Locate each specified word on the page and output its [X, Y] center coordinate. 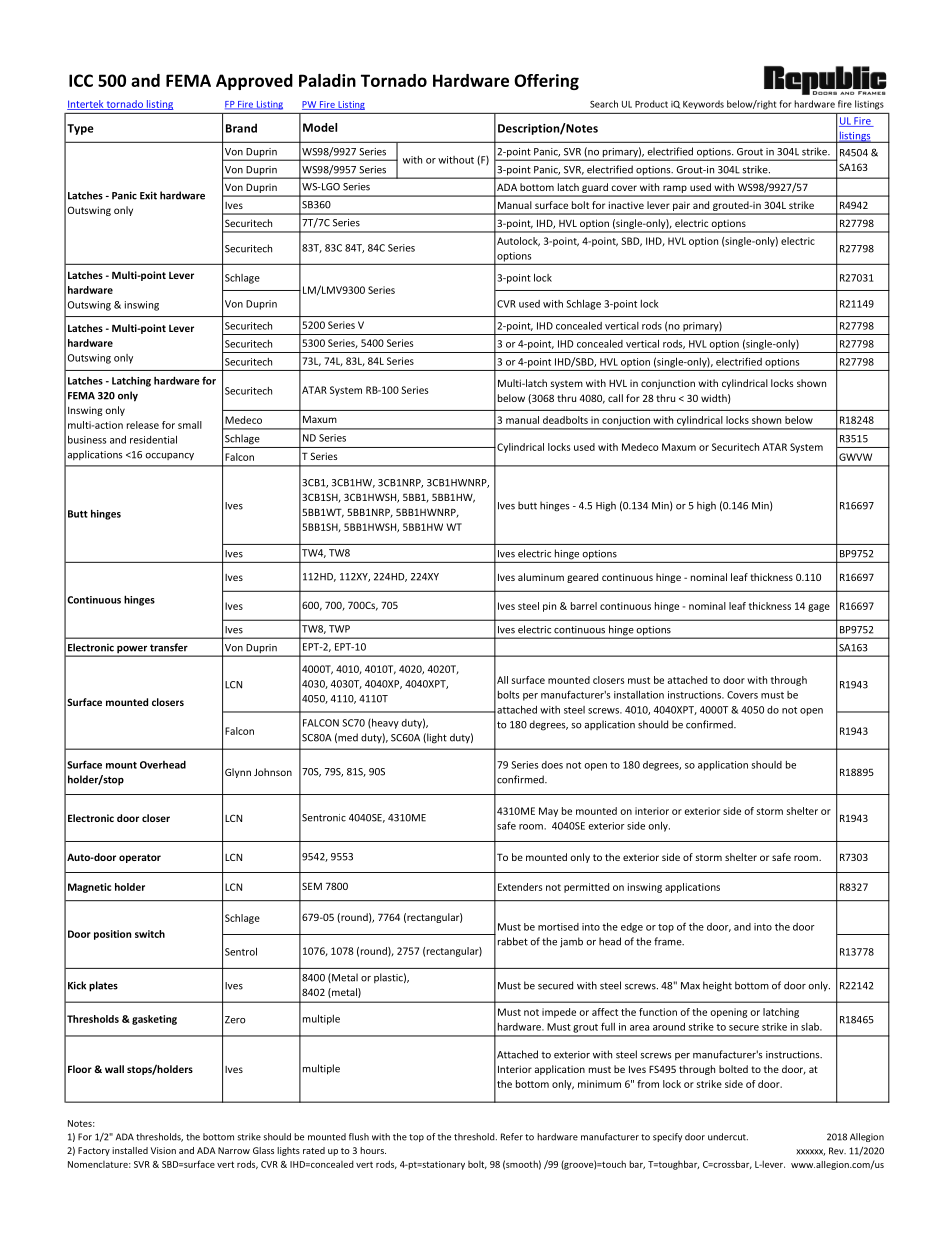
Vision [163, 1150]
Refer [512, 1137]
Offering [546, 82]
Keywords [703, 105]
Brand [241, 128]
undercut [728, 1137]
